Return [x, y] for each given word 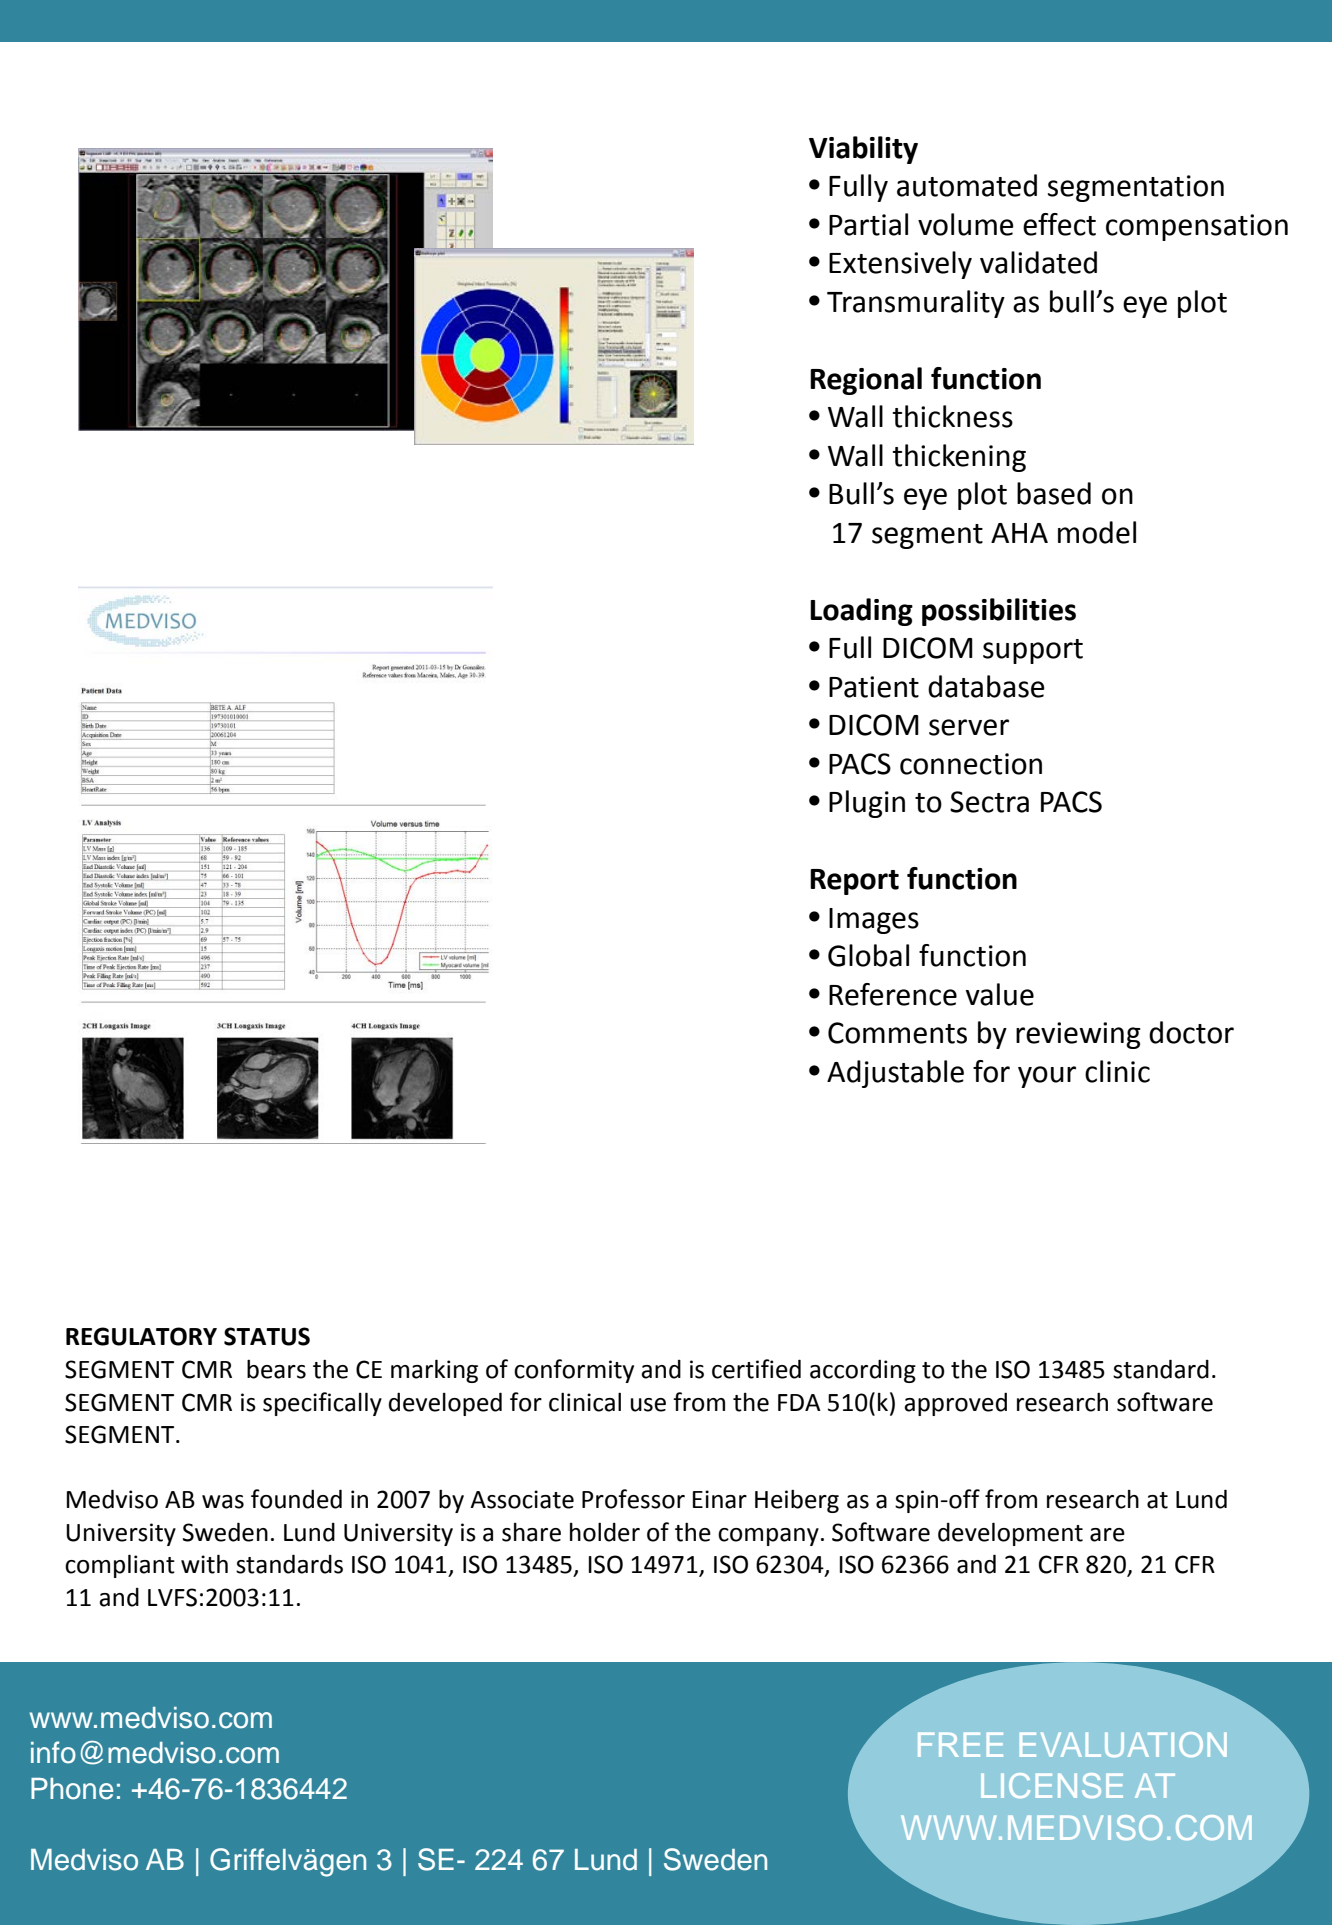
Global [868, 955]
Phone [72, 1789]
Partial [868, 224]
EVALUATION [1123, 1744]
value [1000, 994]
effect [1059, 224]
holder [605, 1532]
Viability [863, 150]
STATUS [267, 1336]
